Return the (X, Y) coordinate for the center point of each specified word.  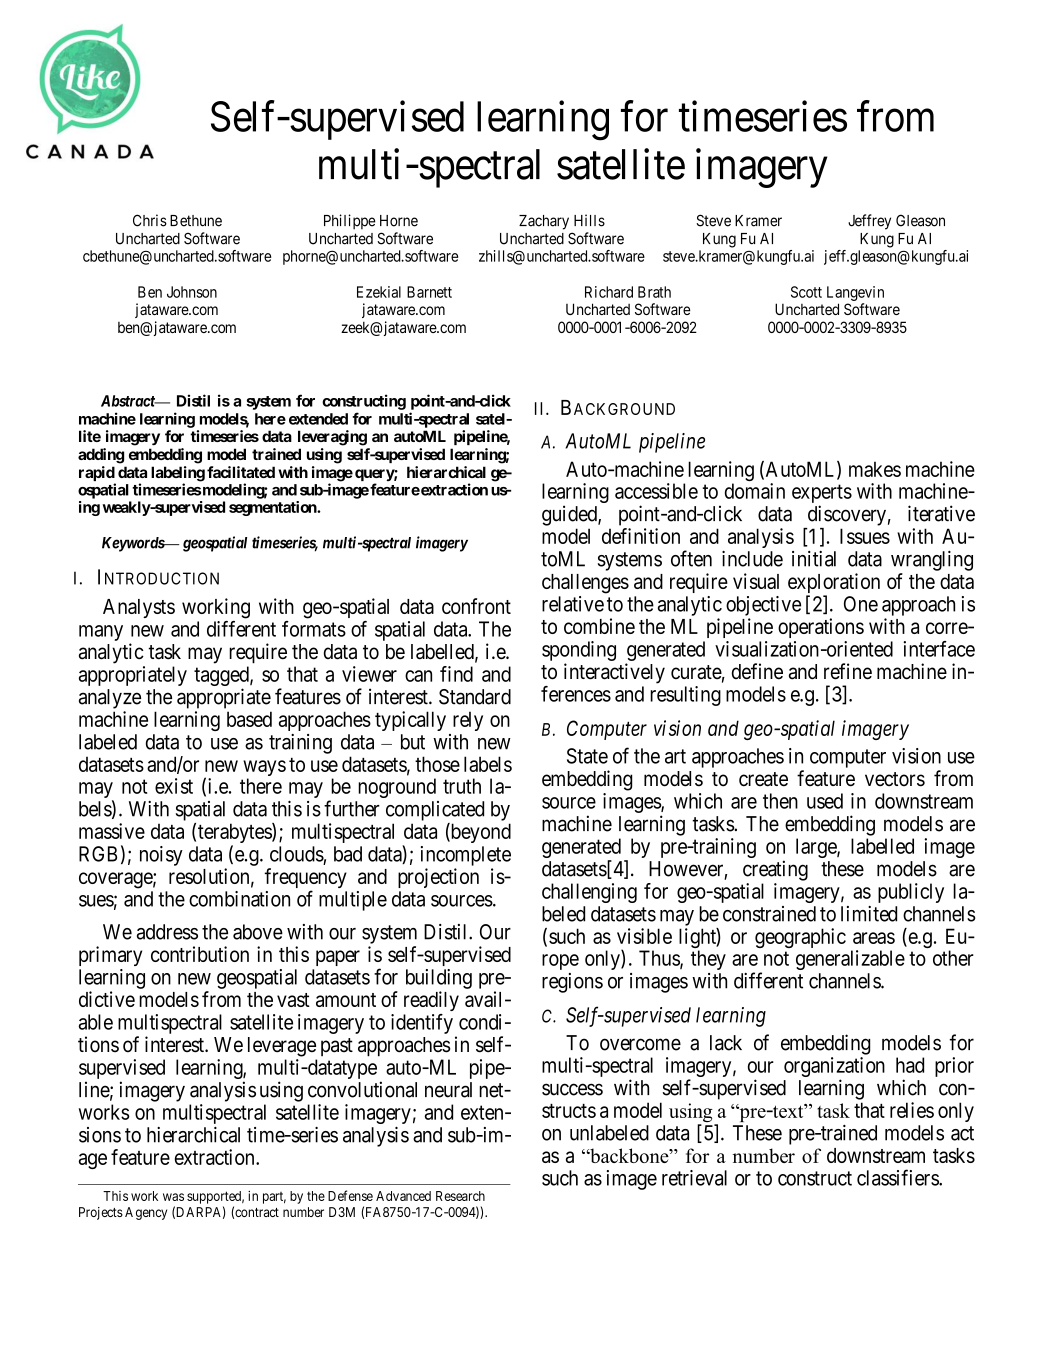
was (173, 1197)
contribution (200, 954)
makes (875, 469)
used (825, 801)
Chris (150, 220)
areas (874, 938)
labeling (178, 475)
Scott (806, 292)
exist (174, 786)
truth (462, 786)
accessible (656, 491)
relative (573, 604)
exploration (834, 584)
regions (572, 983)
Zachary (544, 222)
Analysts (139, 608)
